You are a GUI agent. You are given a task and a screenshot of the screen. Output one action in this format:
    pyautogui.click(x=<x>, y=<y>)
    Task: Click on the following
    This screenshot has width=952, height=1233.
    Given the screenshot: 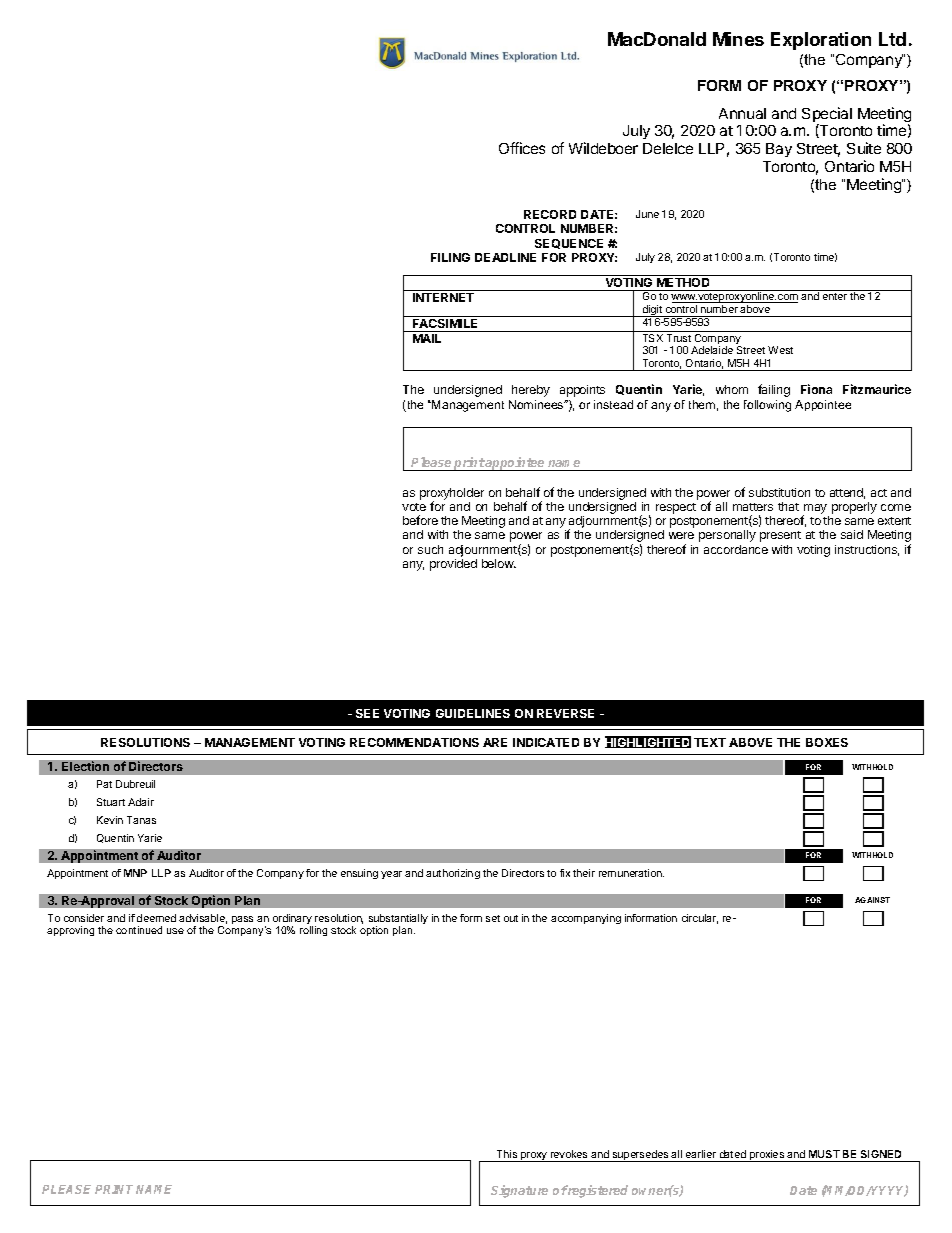 What is the action you would take?
    pyautogui.click(x=767, y=406)
